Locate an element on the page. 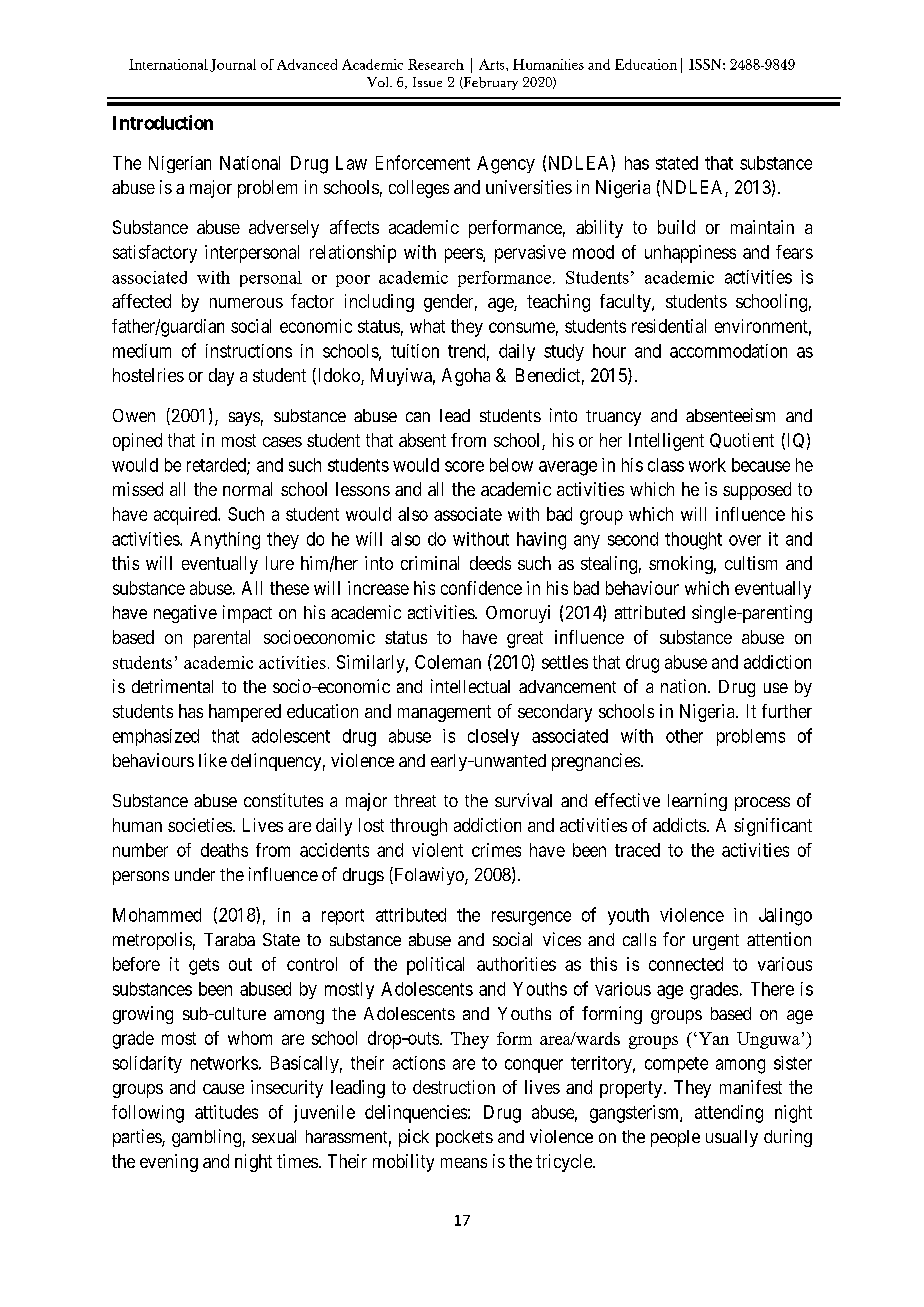 Image resolution: width=924 pixels, height=1307 pixels. thought is located at coordinates (693, 541).
